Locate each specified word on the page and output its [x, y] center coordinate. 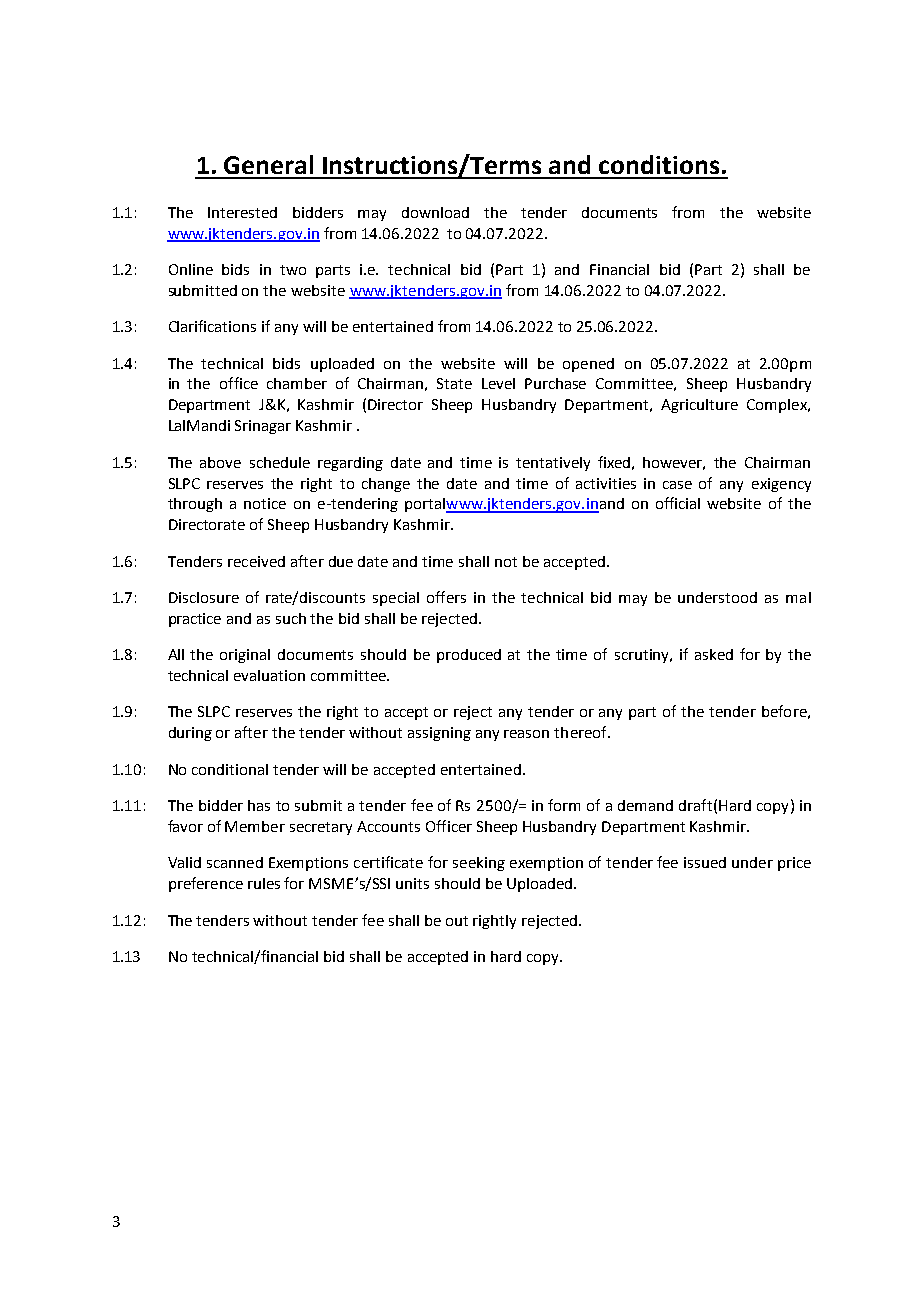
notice [265, 503]
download [435, 212]
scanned [235, 862]
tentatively [553, 464]
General [268, 164]
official [678, 503]
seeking [479, 864]
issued [705, 862]
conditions [659, 164]
